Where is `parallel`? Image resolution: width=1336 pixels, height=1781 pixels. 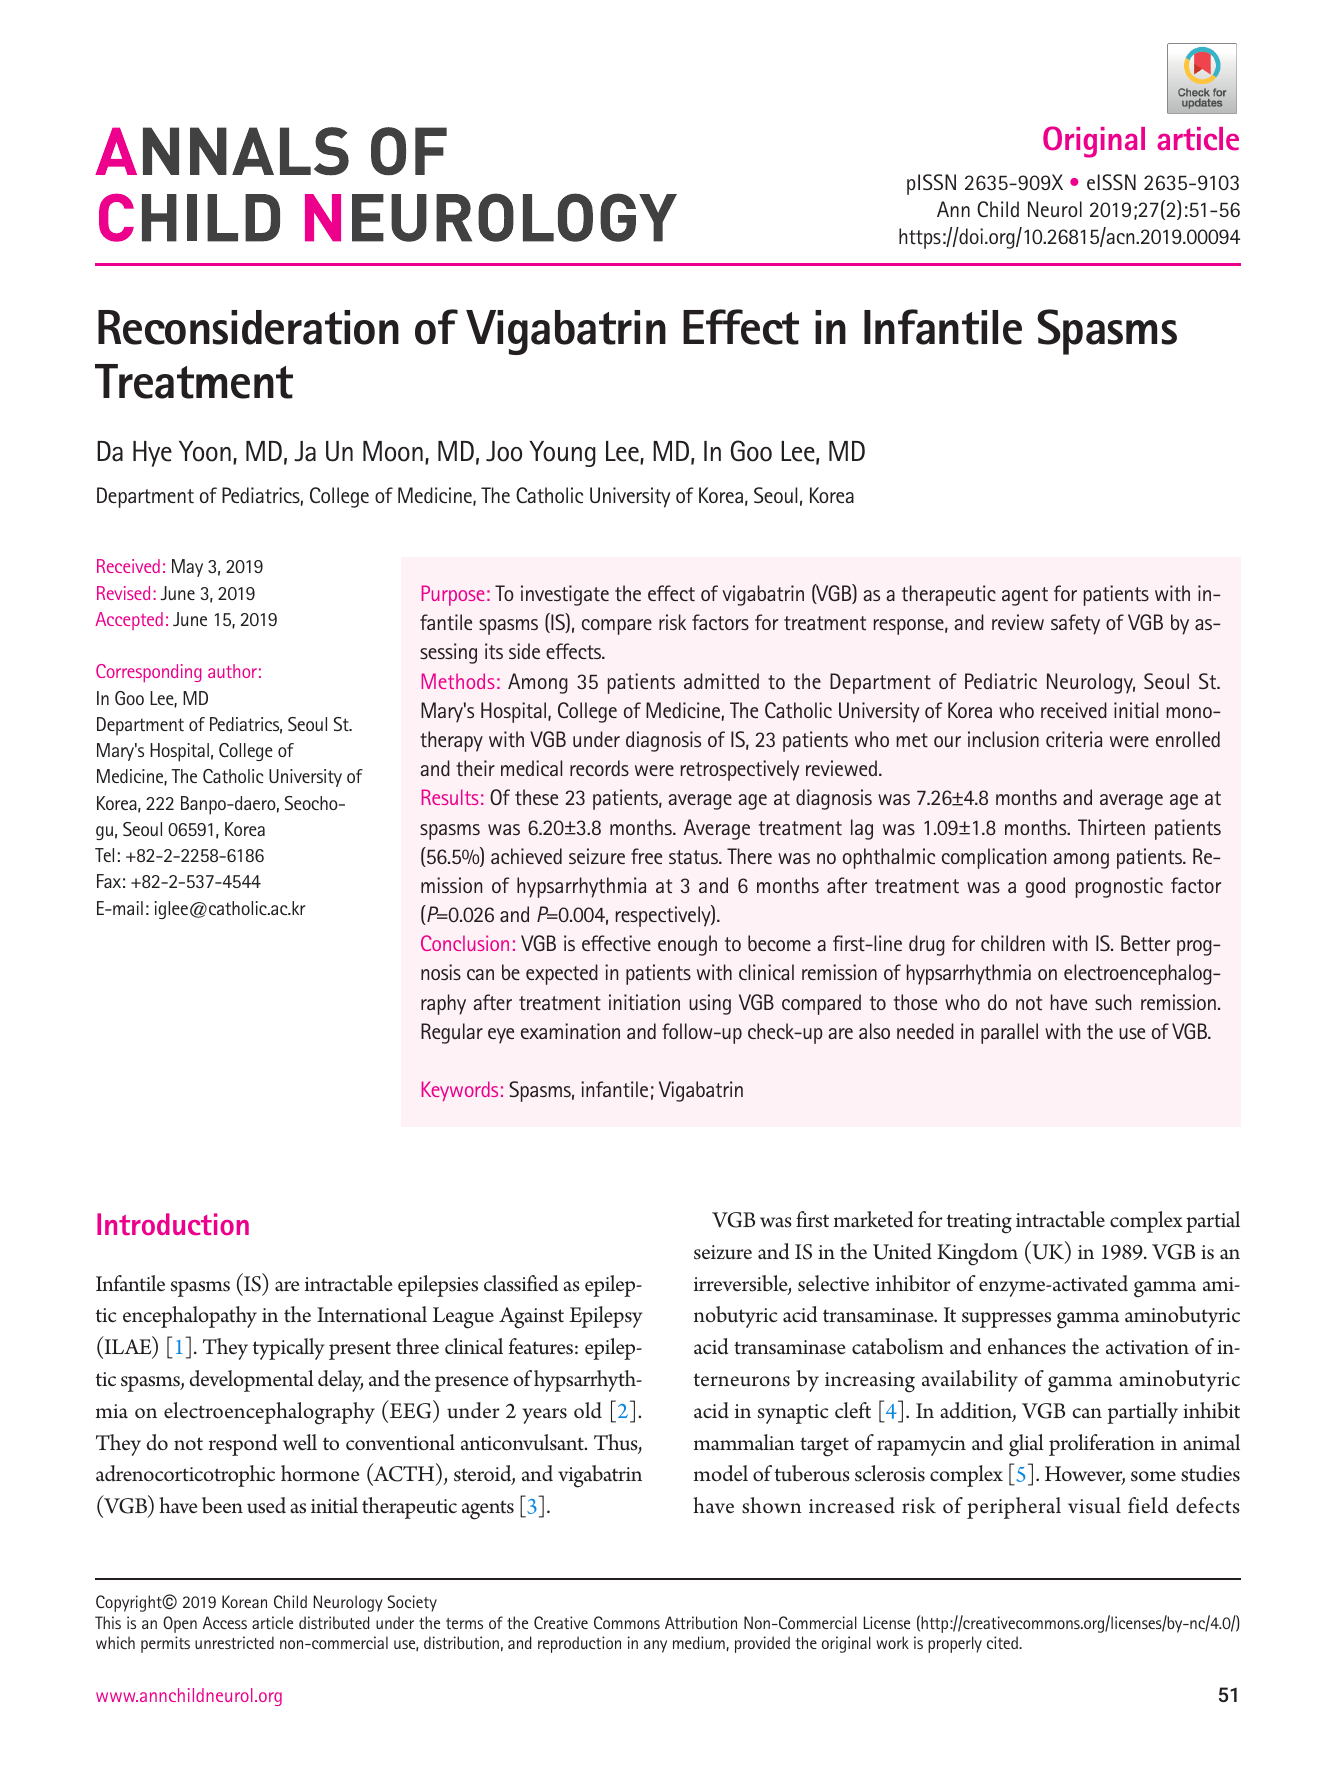
parallel is located at coordinates (1009, 1033).
